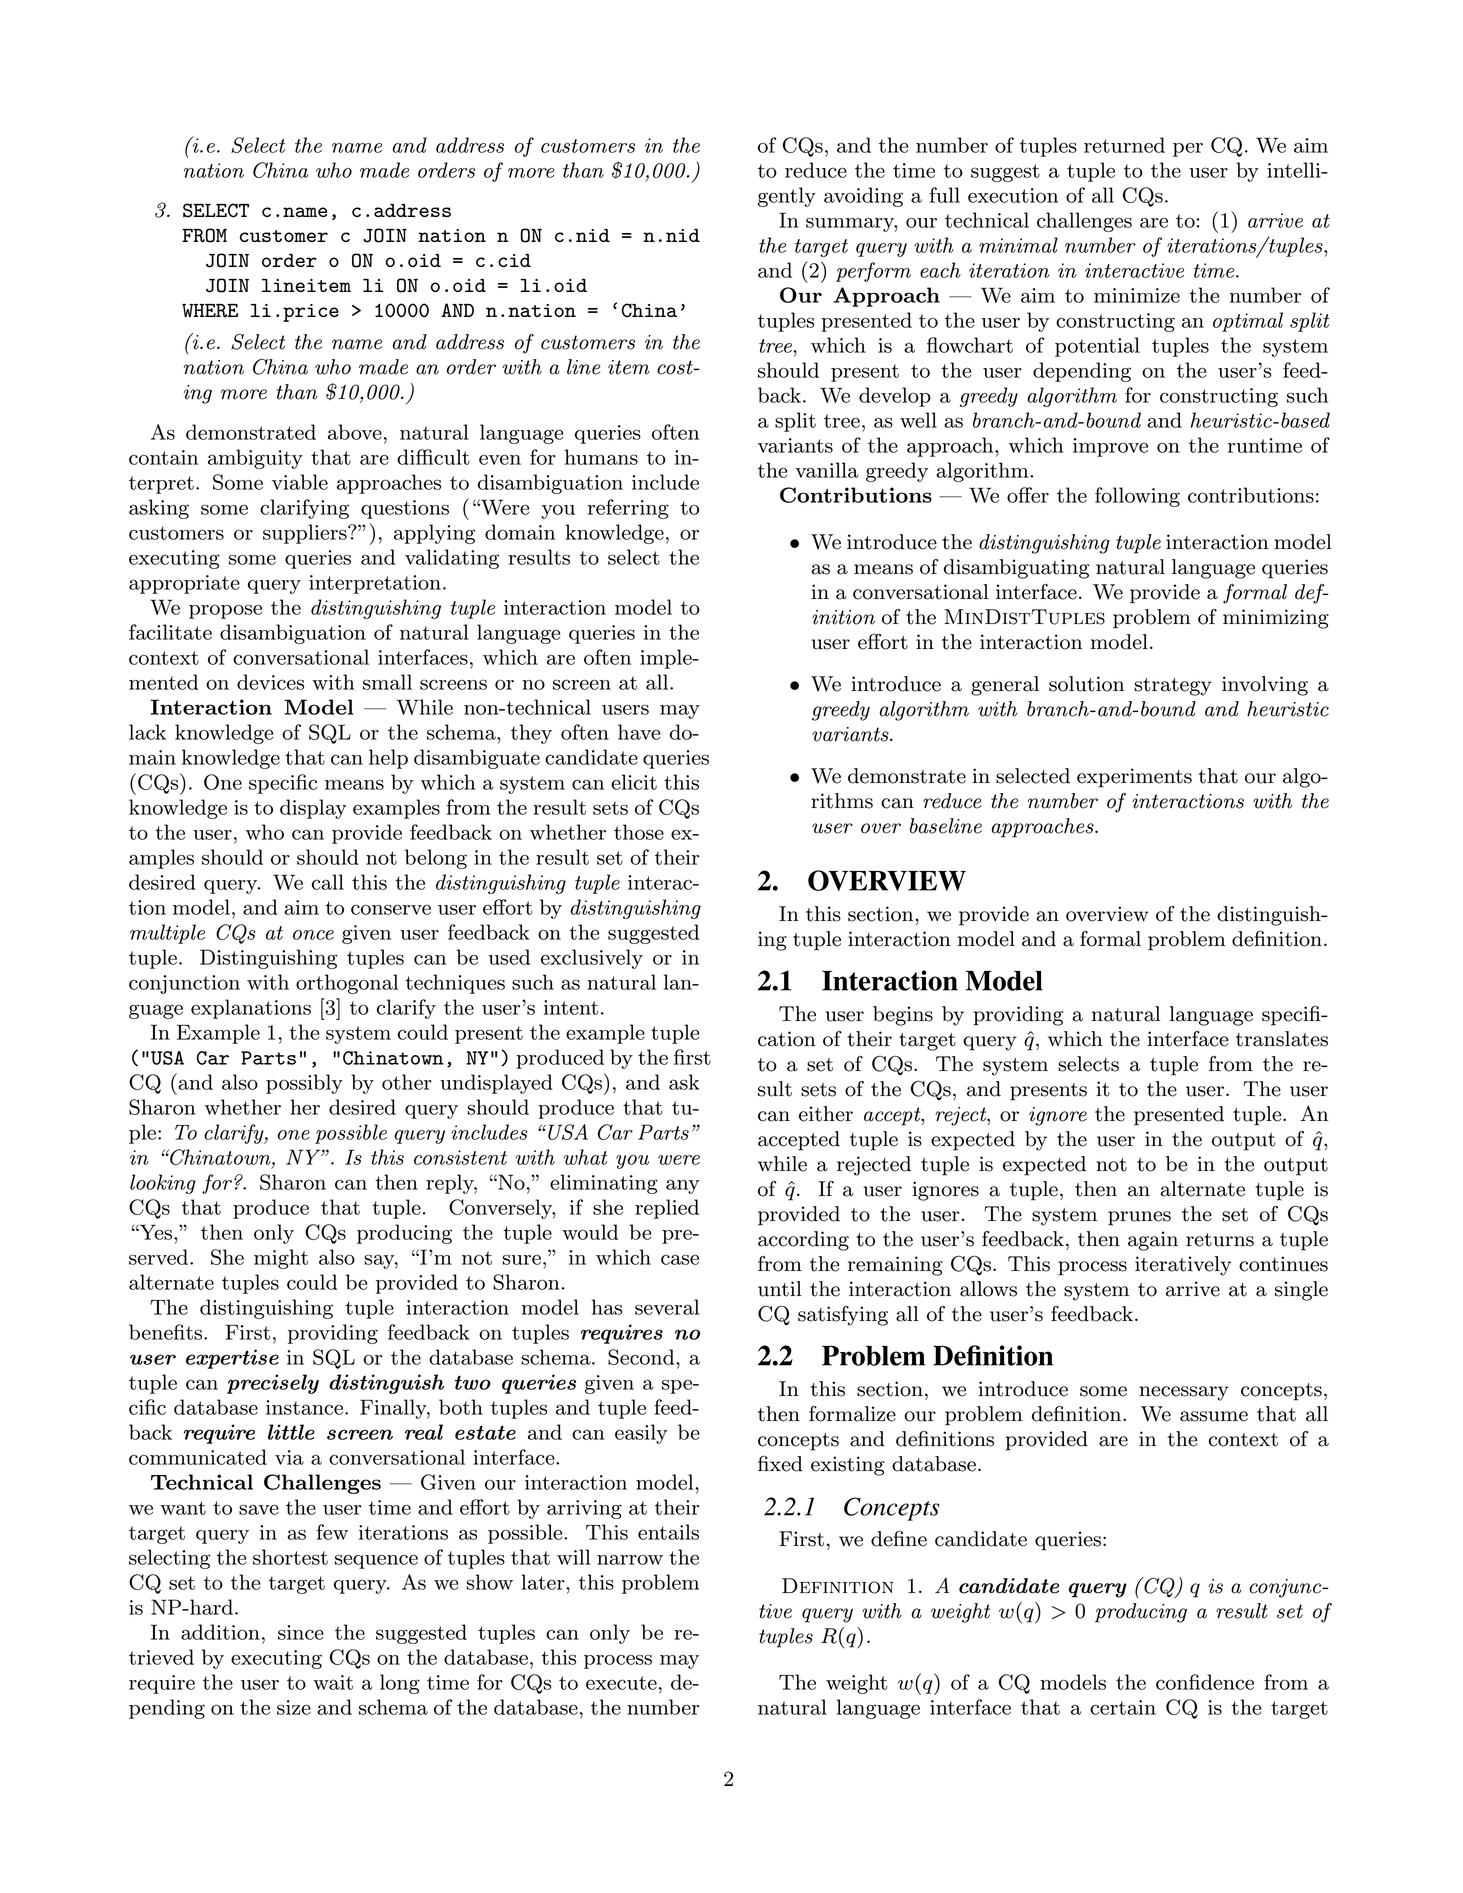 The width and height of the screenshot is (1463, 1893). I want to click on returned, so click(1124, 145).
